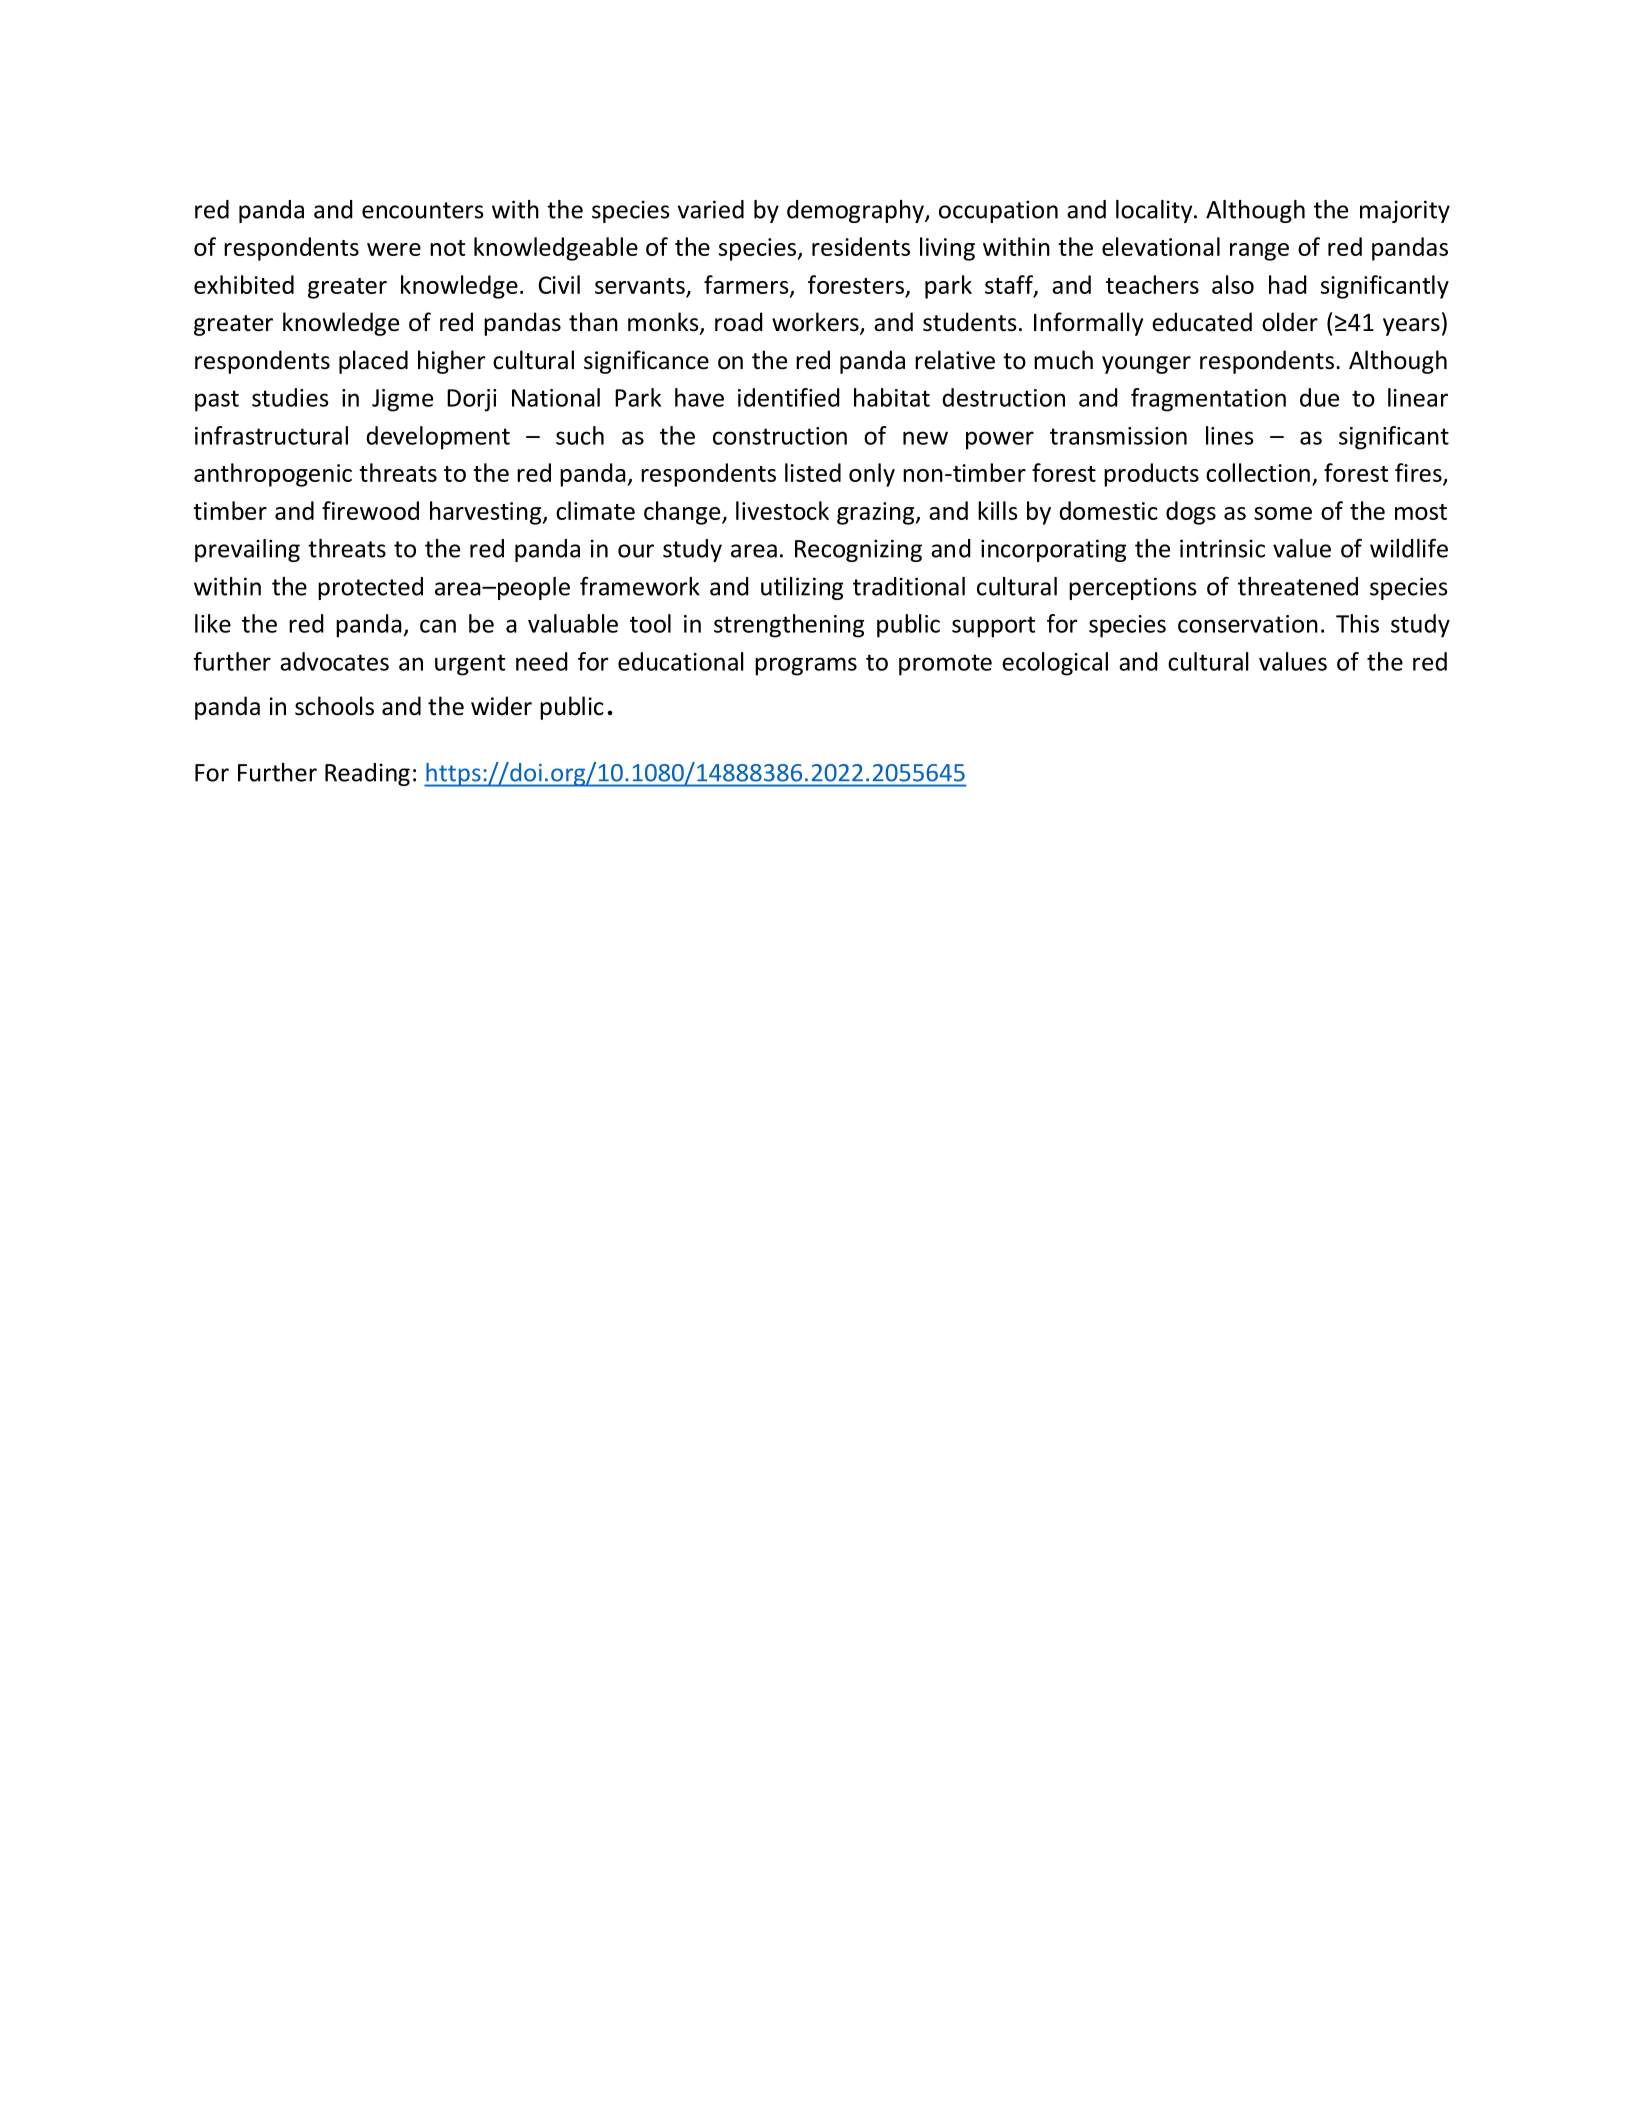 This screenshot has height=2125, width=1642. I want to click on demography, so click(856, 211).
